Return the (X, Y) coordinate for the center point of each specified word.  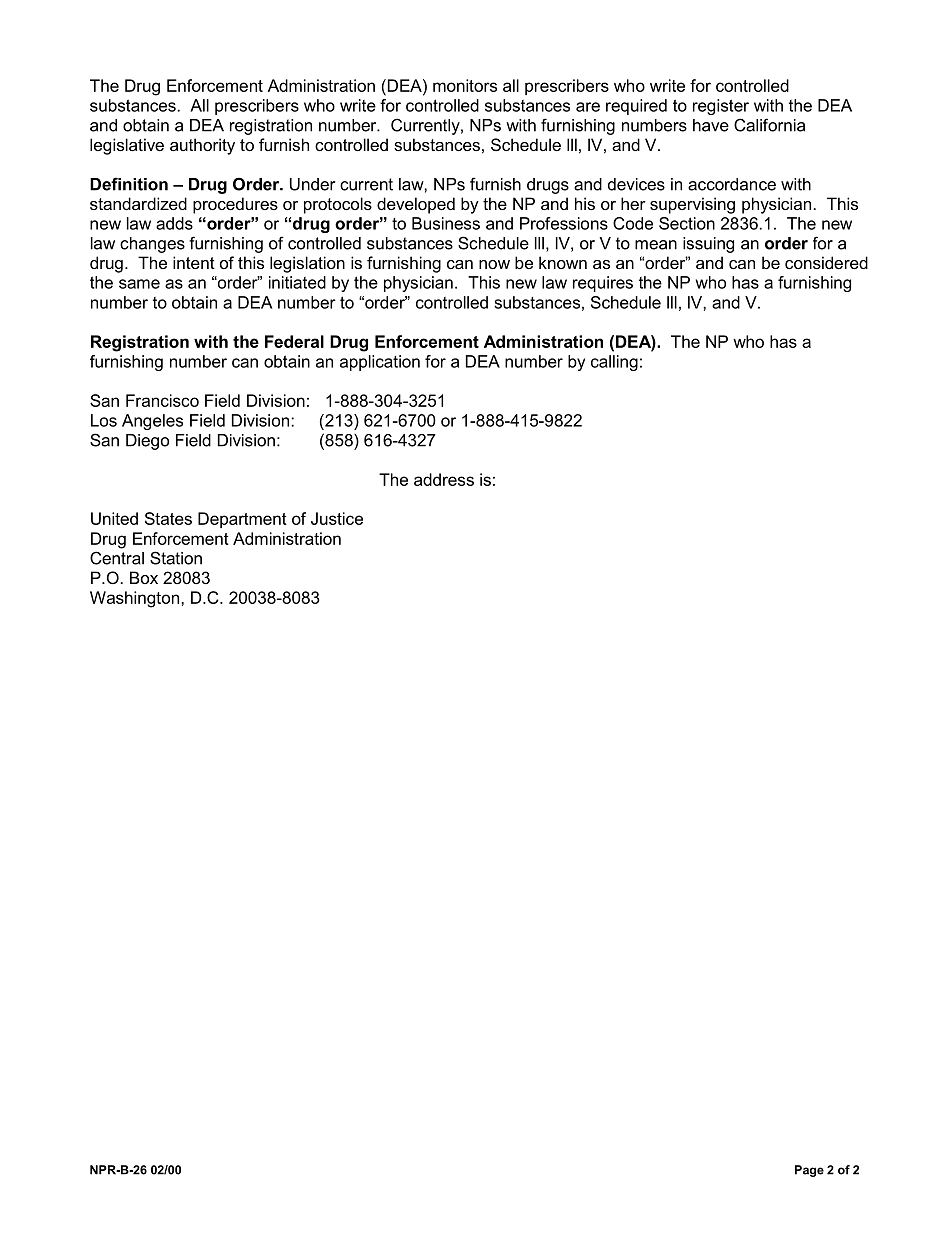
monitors (465, 85)
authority (202, 146)
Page (809, 1171)
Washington (134, 599)
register (721, 107)
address (444, 479)
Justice (337, 518)
